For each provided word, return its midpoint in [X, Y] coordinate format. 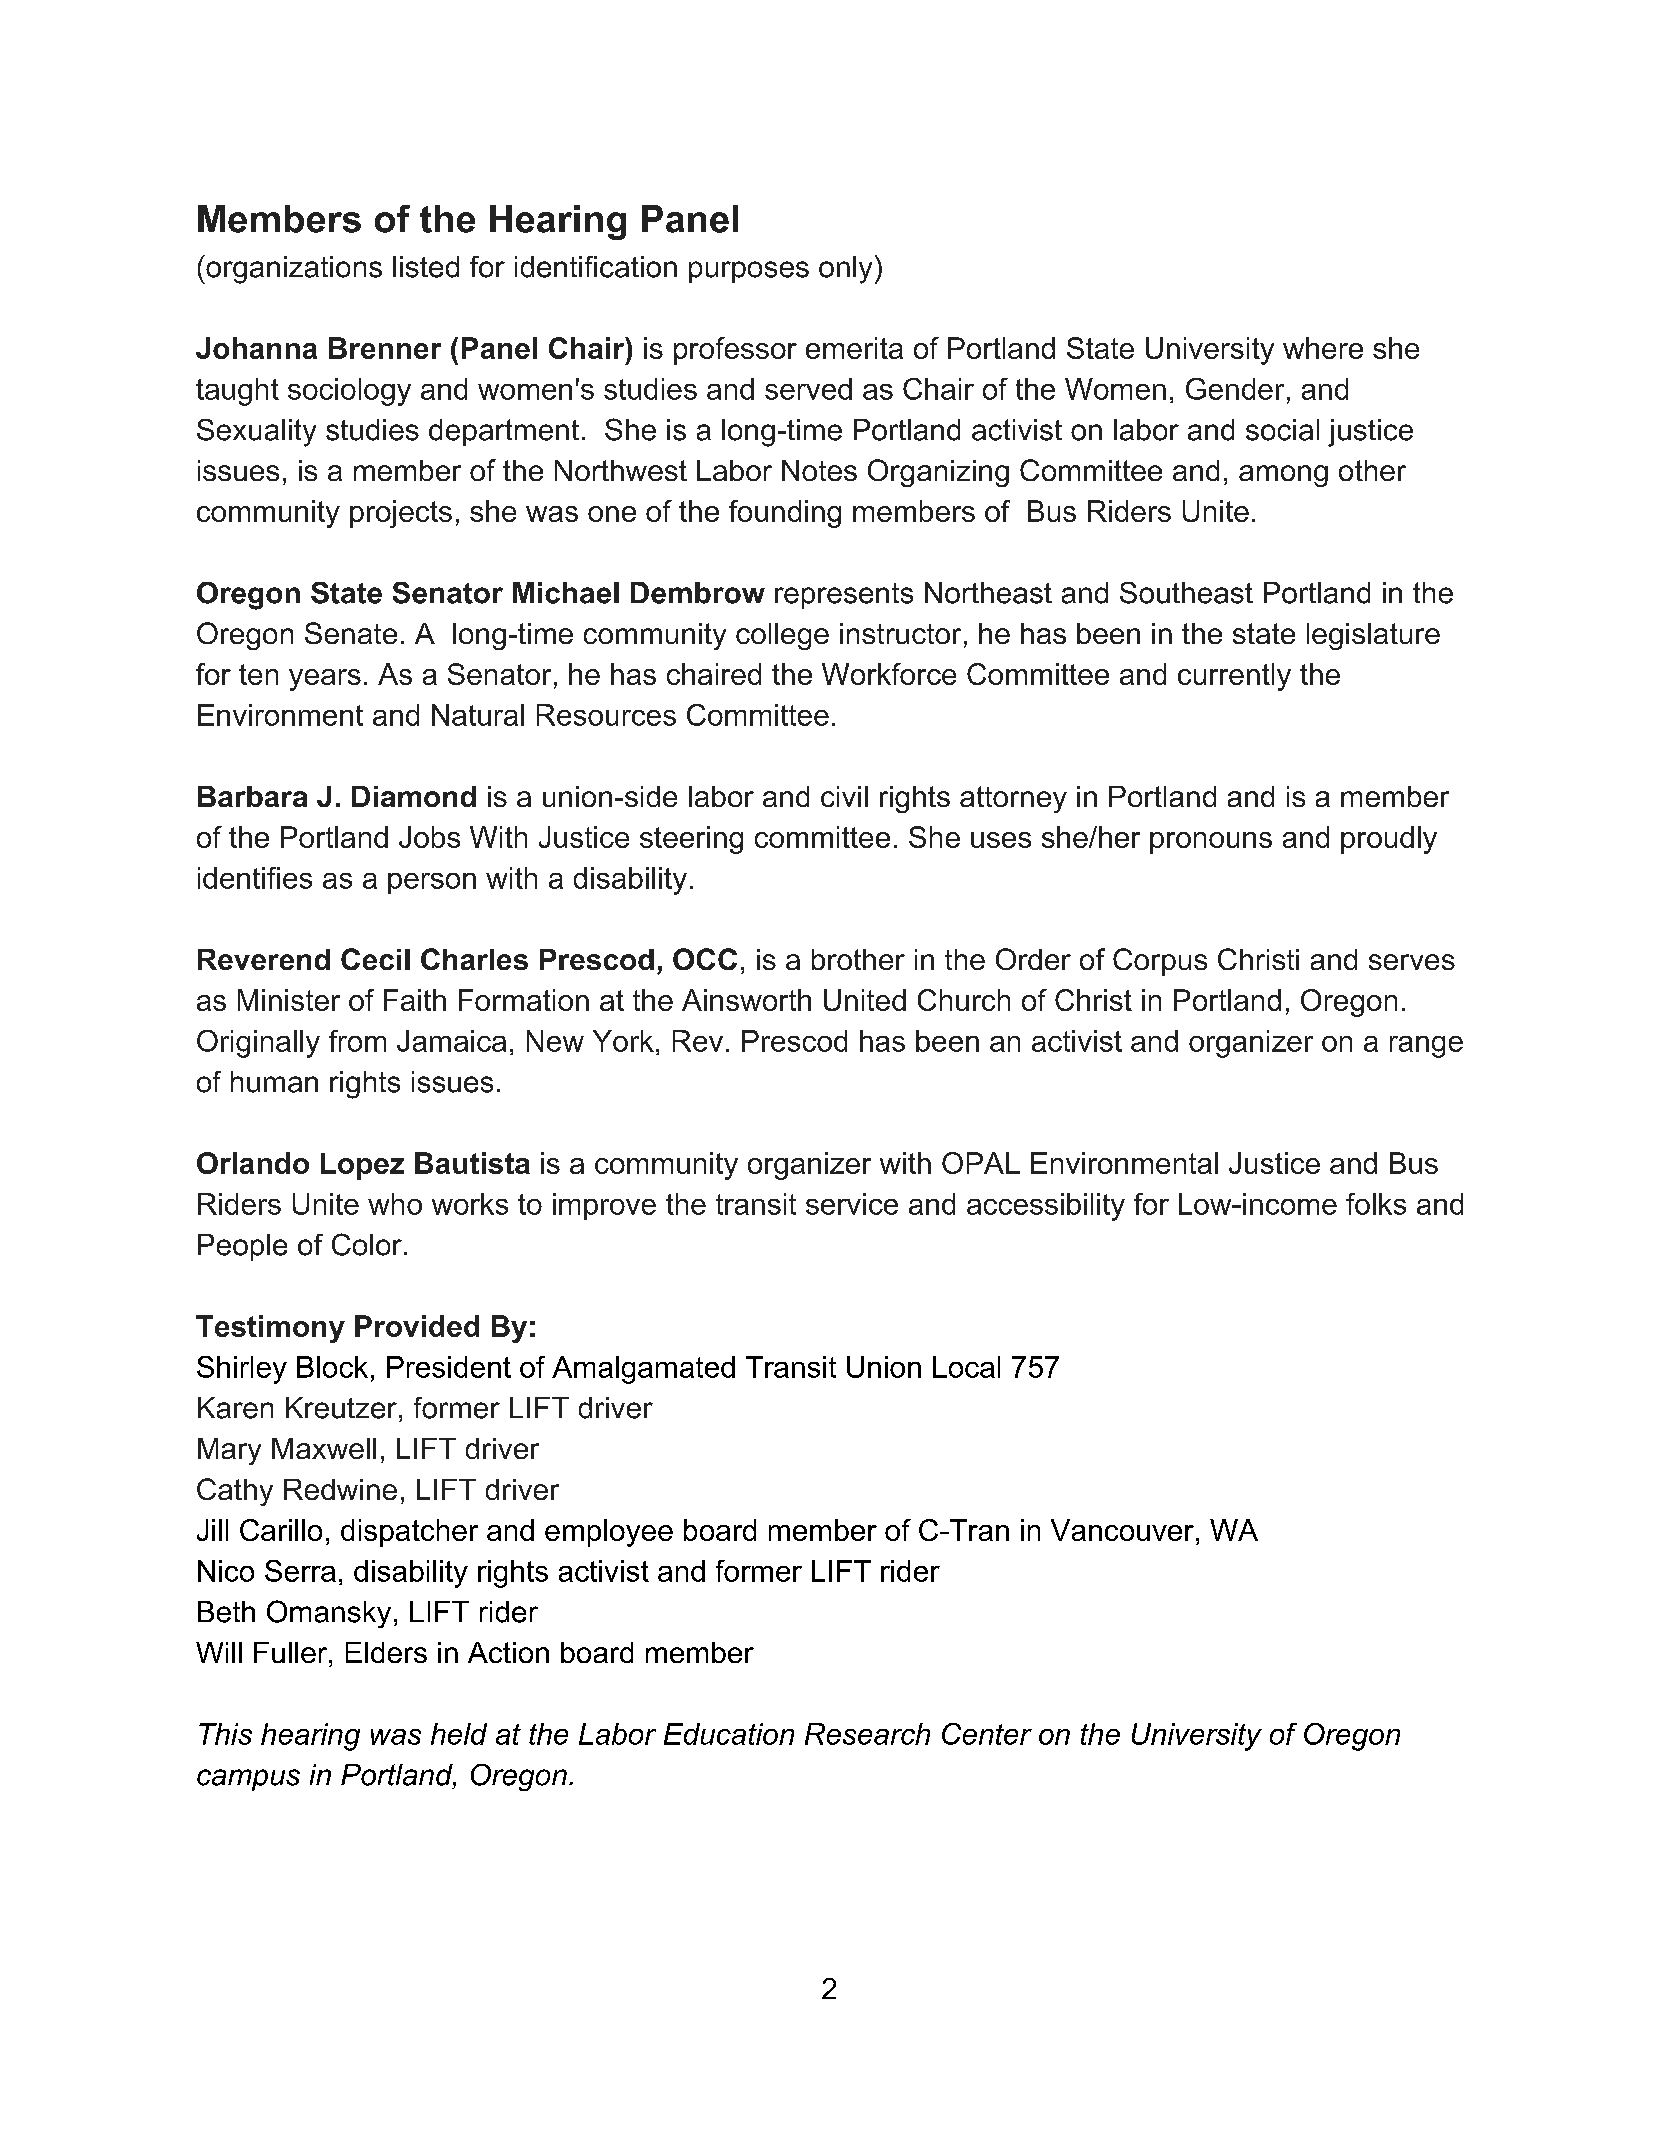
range [1426, 1047]
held [459, 1734]
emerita [854, 348]
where [1323, 348]
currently [1234, 677]
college [782, 636]
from [357, 1041]
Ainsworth [746, 1000]
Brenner [385, 348]
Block [332, 1367]
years [325, 680]
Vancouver [1122, 1530]
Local [966, 1367]
